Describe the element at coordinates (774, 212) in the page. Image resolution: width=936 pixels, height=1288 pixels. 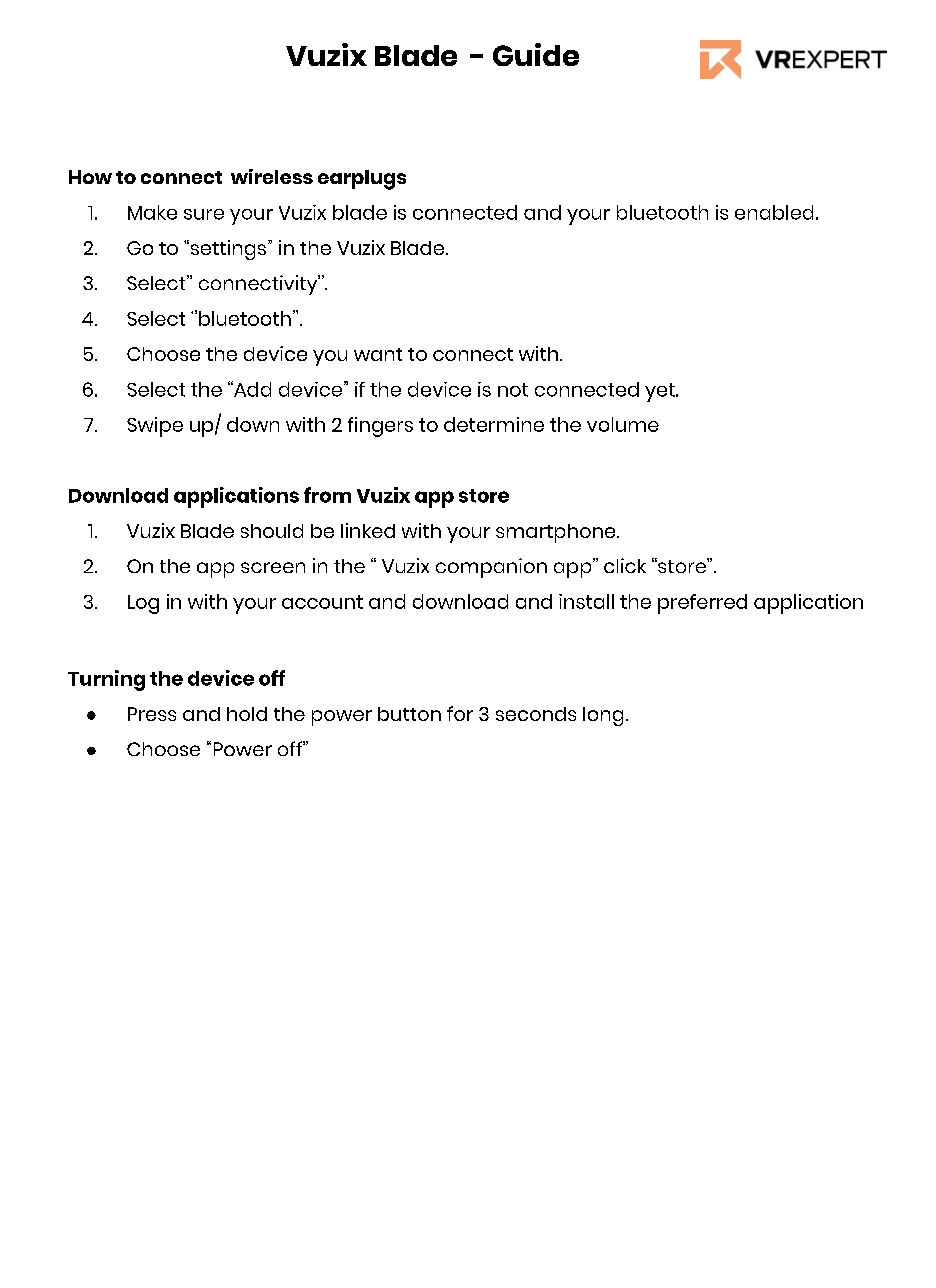
I see `enabled` at that location.
